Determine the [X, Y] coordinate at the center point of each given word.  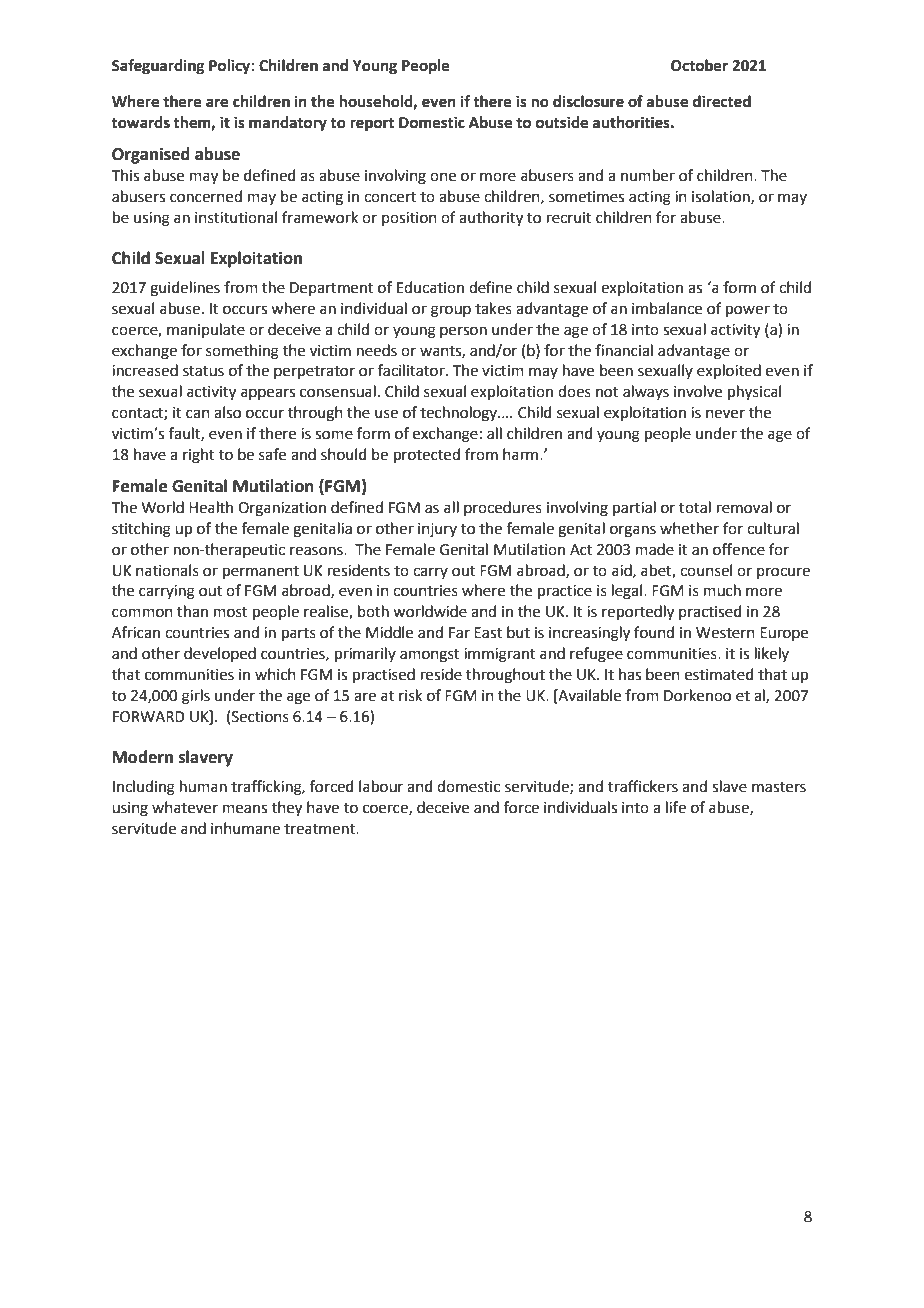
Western [725, 633]
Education [430, 287]
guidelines [185, 289]
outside [562, 122]
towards [140, 122]
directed [722, 101]
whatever [185, 807]
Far [459, 633]
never [725, 414]
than [192, 611]
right [199, 456]
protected [427, 455]
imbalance [667, 308]
